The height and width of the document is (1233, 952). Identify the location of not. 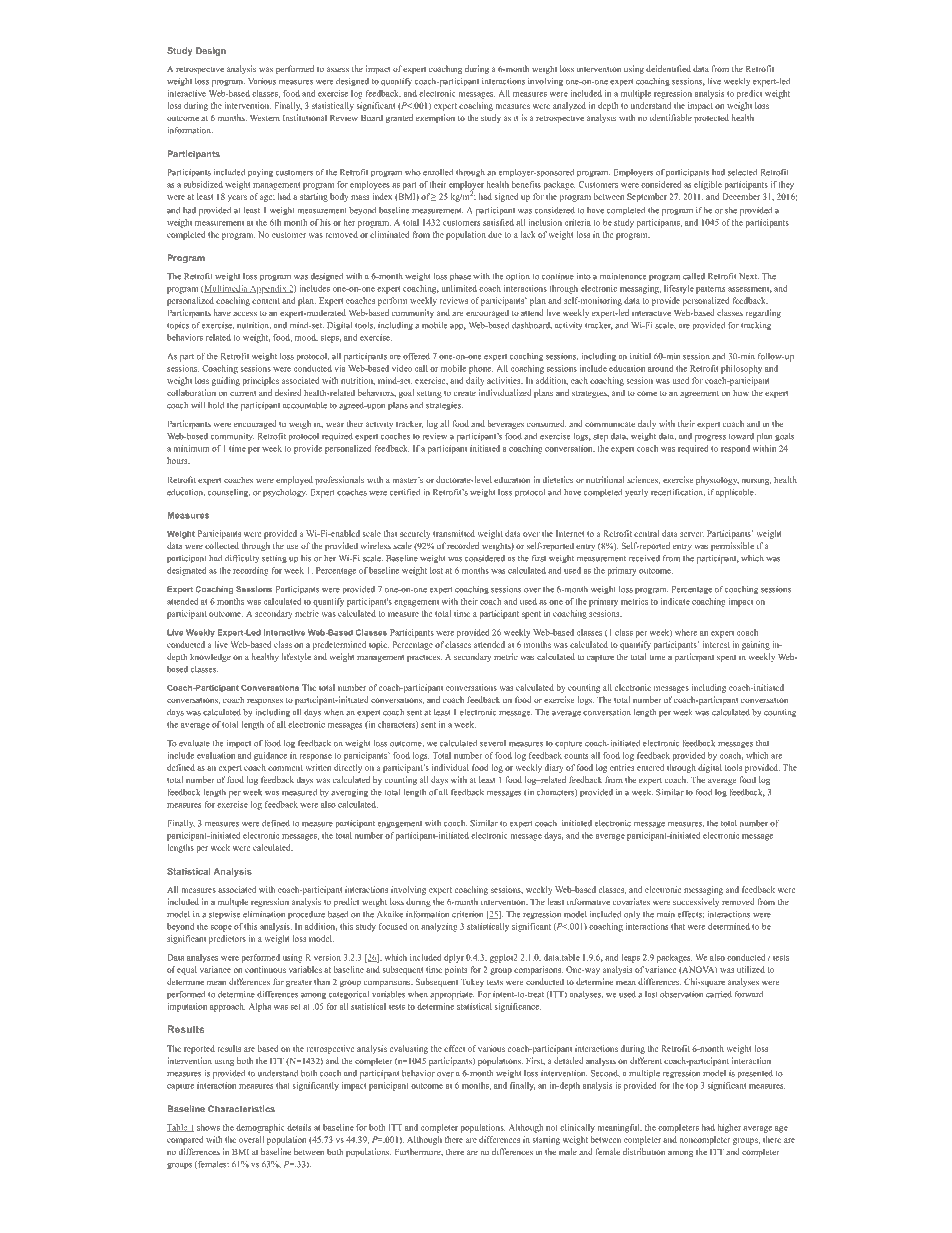
(552, 1128).
